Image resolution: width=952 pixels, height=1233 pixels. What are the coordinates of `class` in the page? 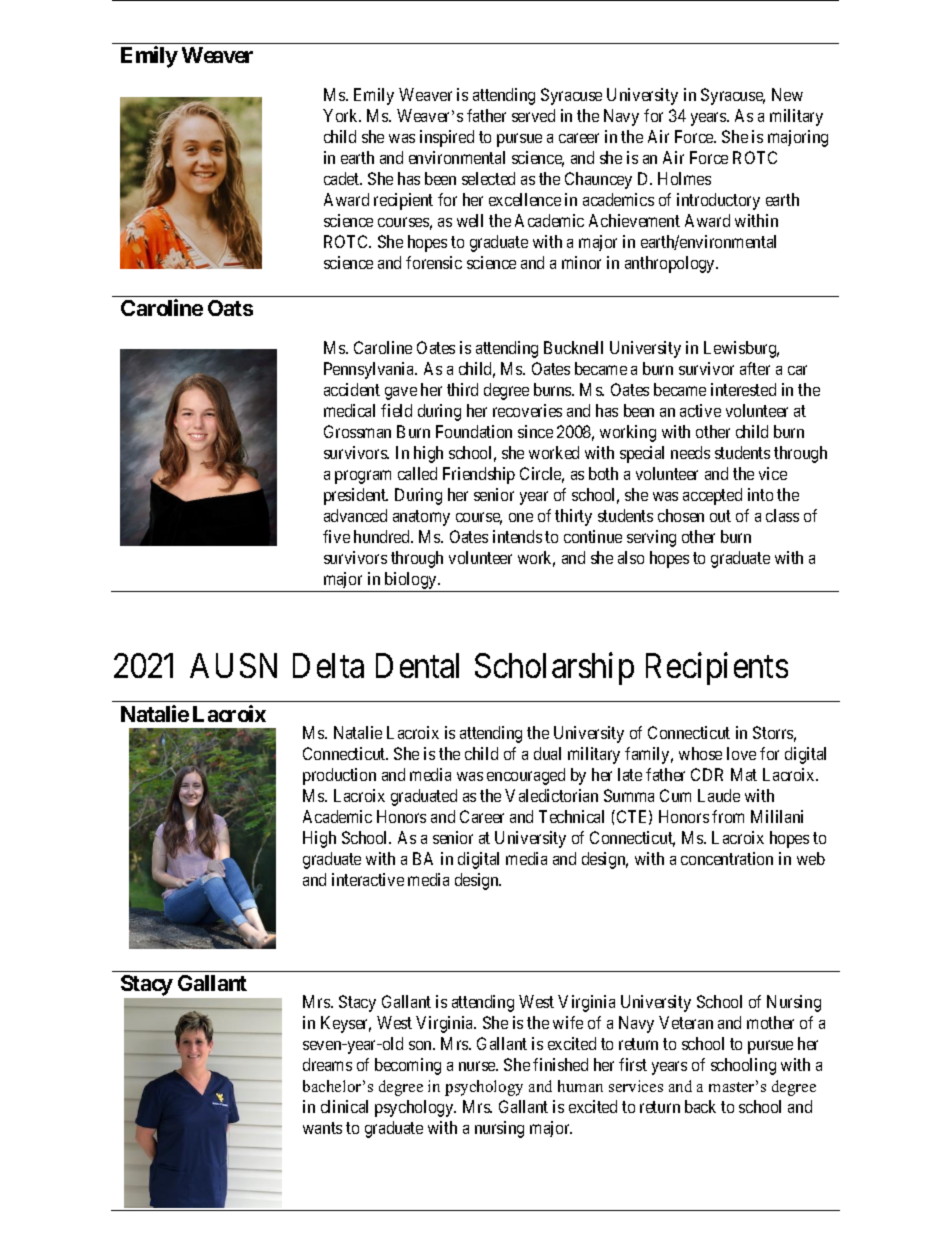 It's located at (782, 515).
